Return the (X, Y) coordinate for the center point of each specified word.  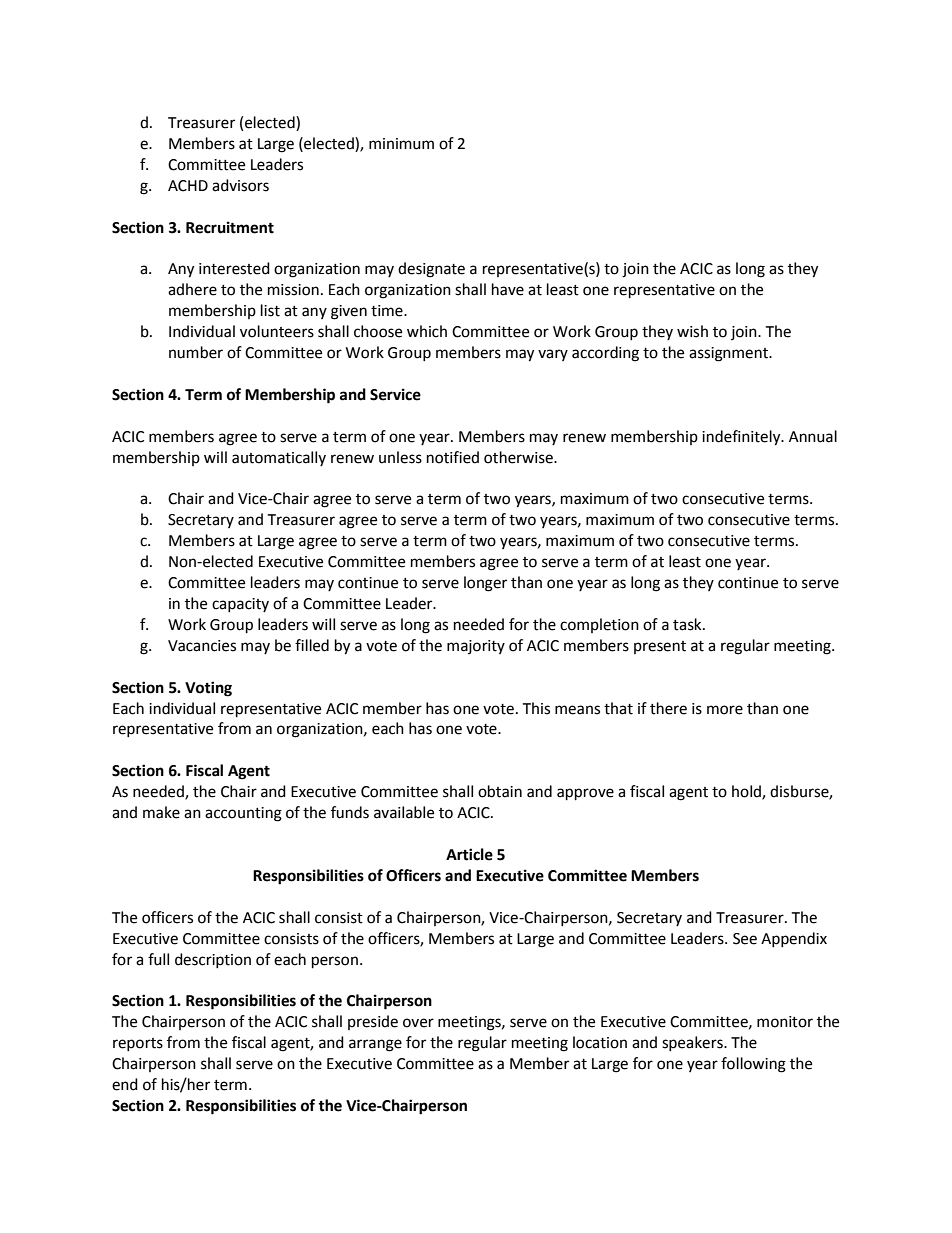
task (688, 624)
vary (553, 355)
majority (476, 647)
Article (469, 854)
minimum (401, 144)
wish (692, 331)
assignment (730, 354)
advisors (240, 185)
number (196, 352)
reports (138, 1044)
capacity (240, 605)
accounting (243, 814)
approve (585, 794)
